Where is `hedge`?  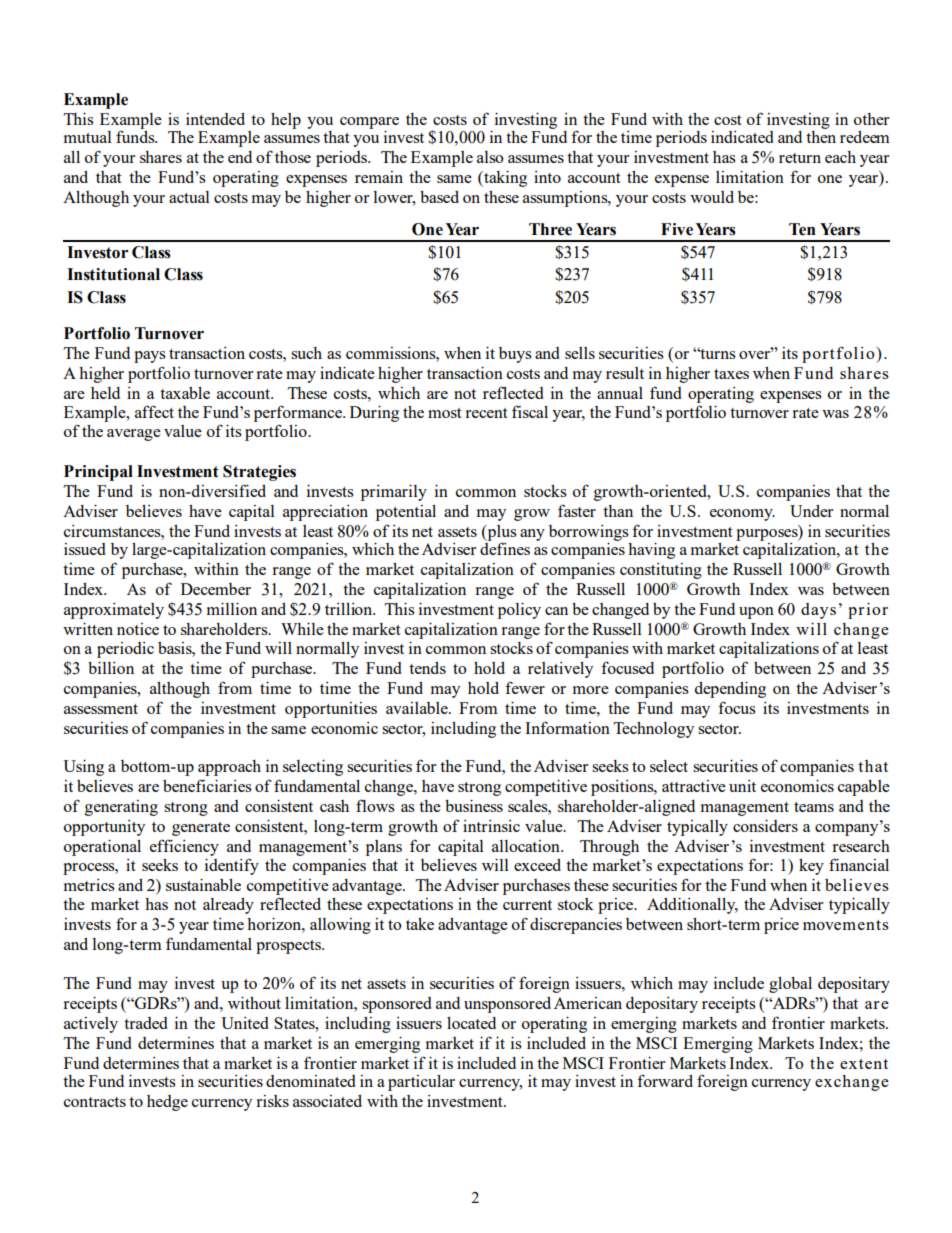 hedge is located at coordinates (167, 1103).
